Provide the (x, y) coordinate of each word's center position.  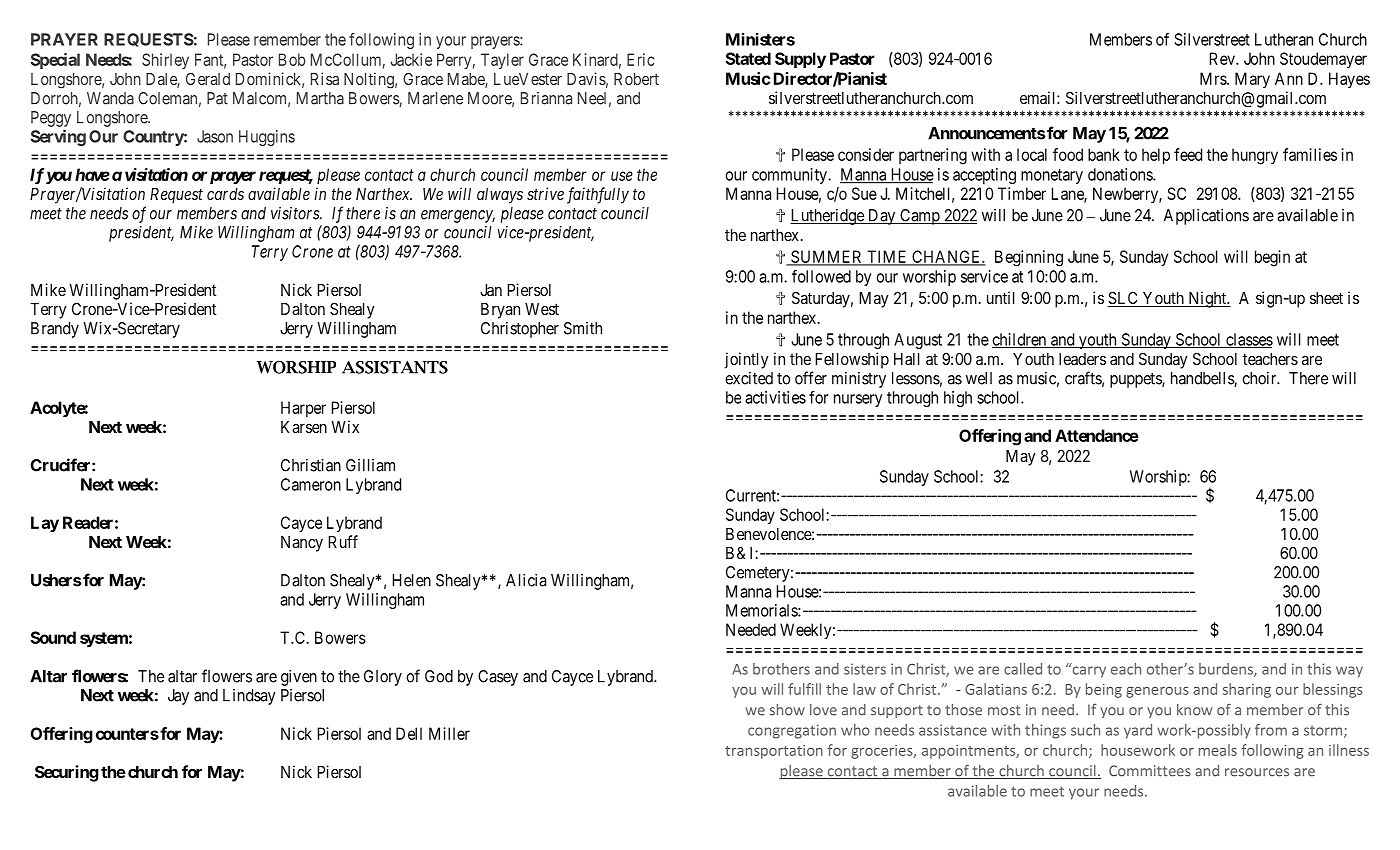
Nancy (302, 544)
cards (225, 194)
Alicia (526, 580)
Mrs (1214, 78)
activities (775, 397)
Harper (303, 409)
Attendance (1097, 435)
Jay (178, 697)
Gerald (208, 78)
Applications (1206, 217)
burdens (1227, 670)
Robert (636, 79)
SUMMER (827, 257)
